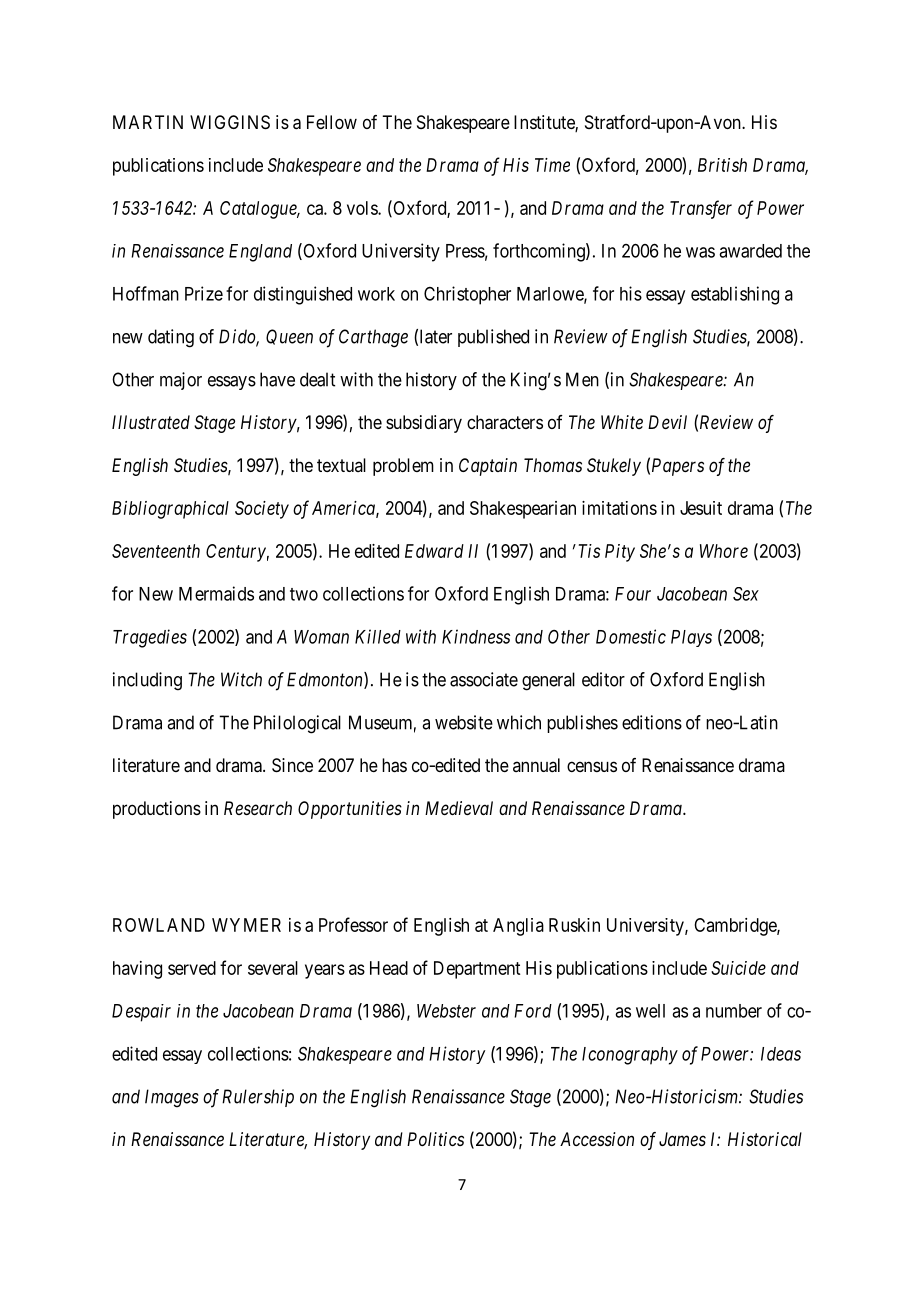 The height and width of the screenshot is (1308, 924). Describe the element at coordinates (258, 808) in the screenshot. I see `Research` at that location.
